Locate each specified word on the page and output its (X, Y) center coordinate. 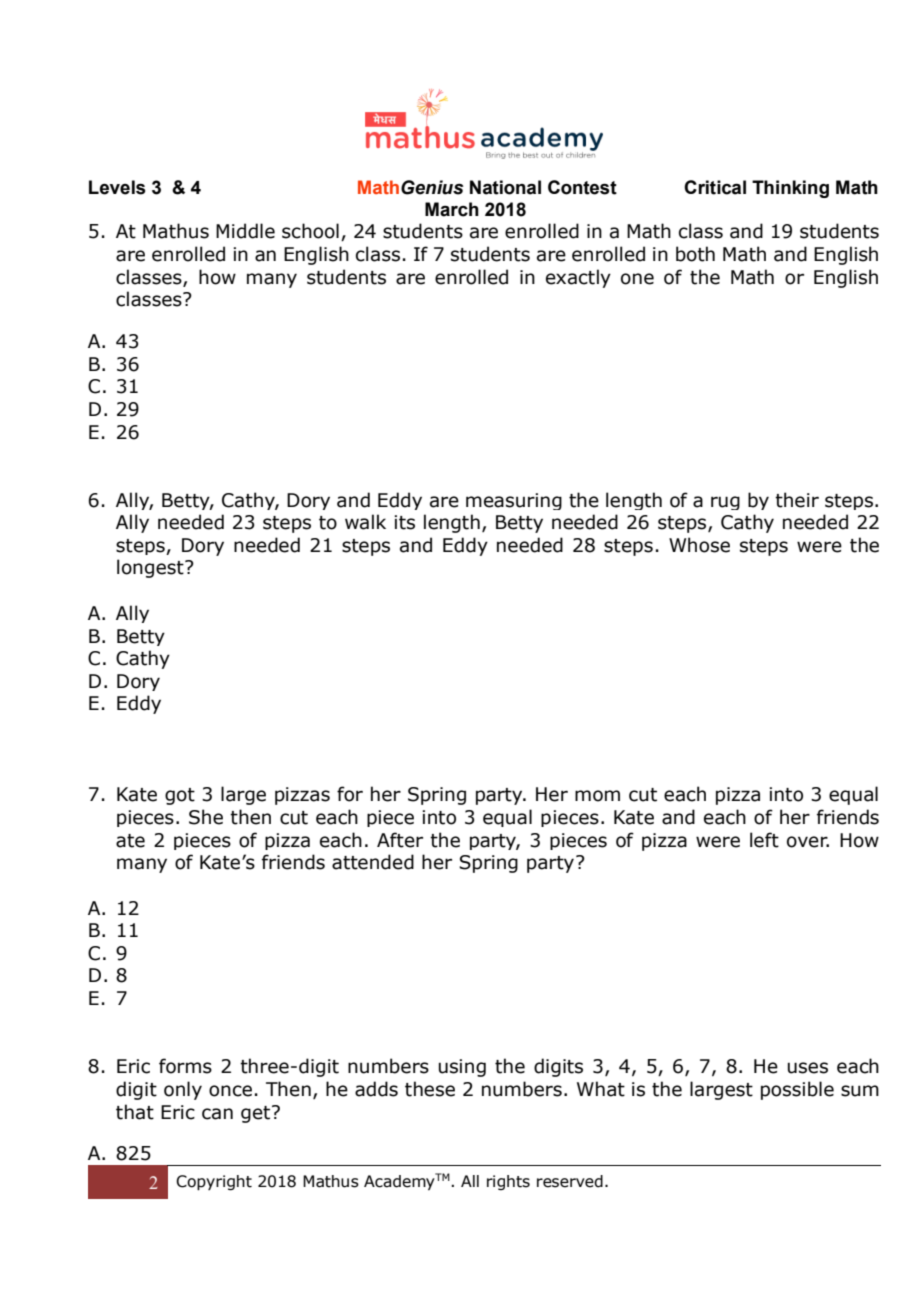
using (462, 1068)
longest (151, 568)
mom (597, 796)
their (797, 500)
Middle (245, 231)
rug (725, 503)
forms (185, 1066)
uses (808, 1068)
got (180, 796)
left (764, 840)
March (452, 209)
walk (365, 522)
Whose (699, 545)
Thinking (790, 189)
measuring (514, 501)
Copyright (214, 1183)
